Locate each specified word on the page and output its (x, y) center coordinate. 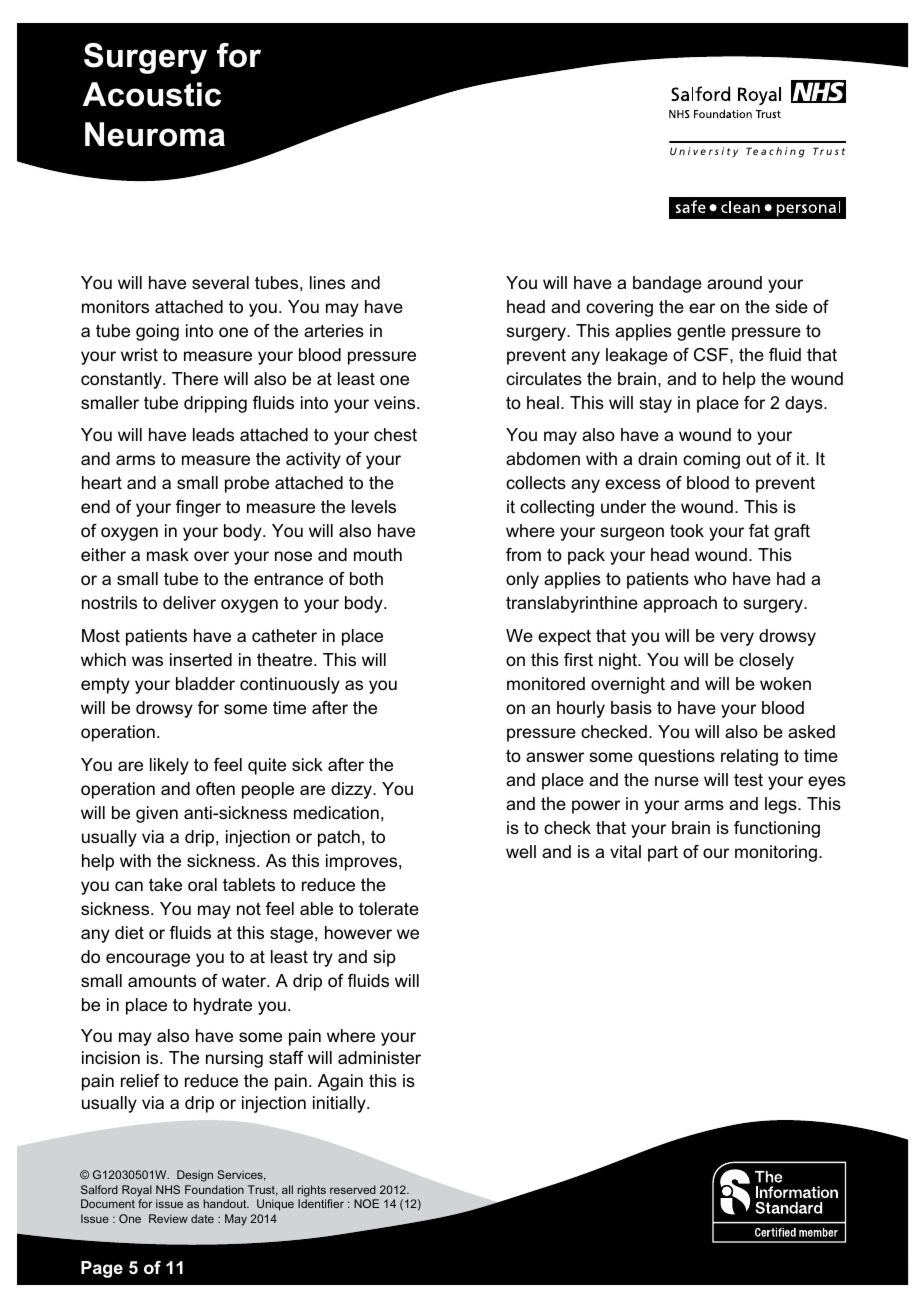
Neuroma (155, 134)
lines (327, 282)
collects (536, 482)
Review (168, 1218)
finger (198, 508)
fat (759, 530)
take (165, 884)
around (734, 282)
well (521, 851)
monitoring (776, 853)
